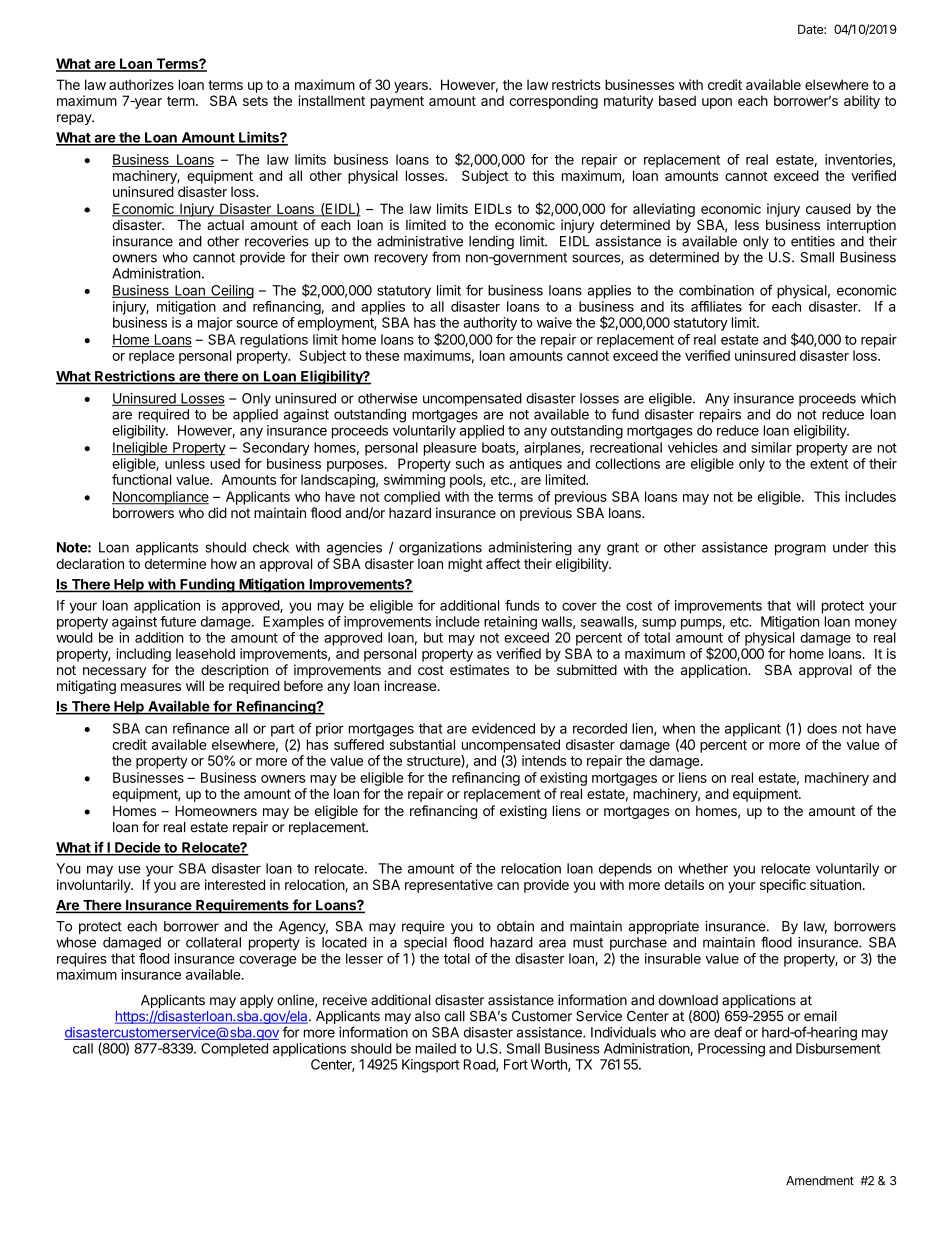 Image resolution: width=952 pixels, height=1233 pixels. Describe the element at coordinates (137, 848) in the screenshot. I see `Decide` at that location.
